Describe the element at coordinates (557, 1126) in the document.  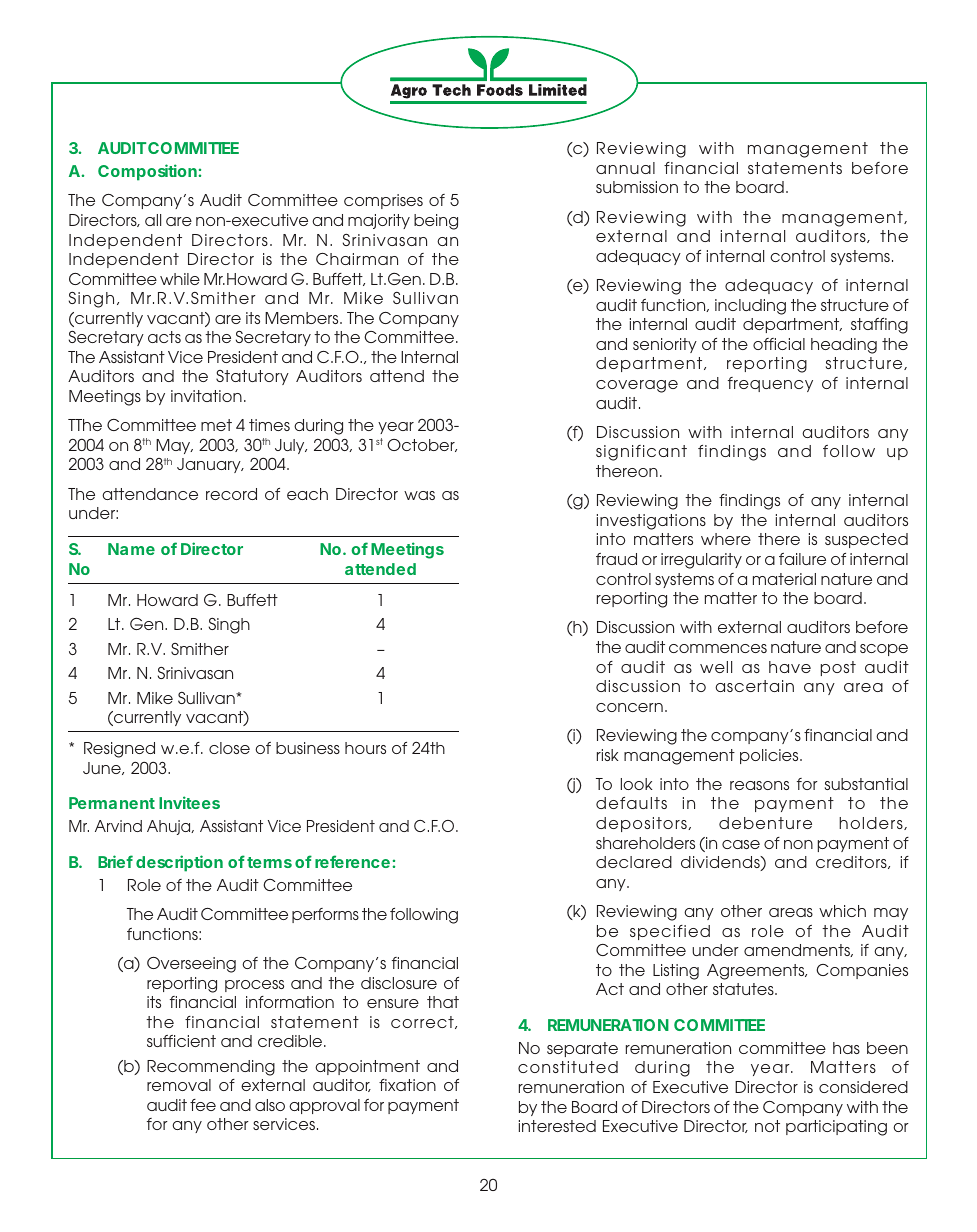
I see `interested` at that location.
